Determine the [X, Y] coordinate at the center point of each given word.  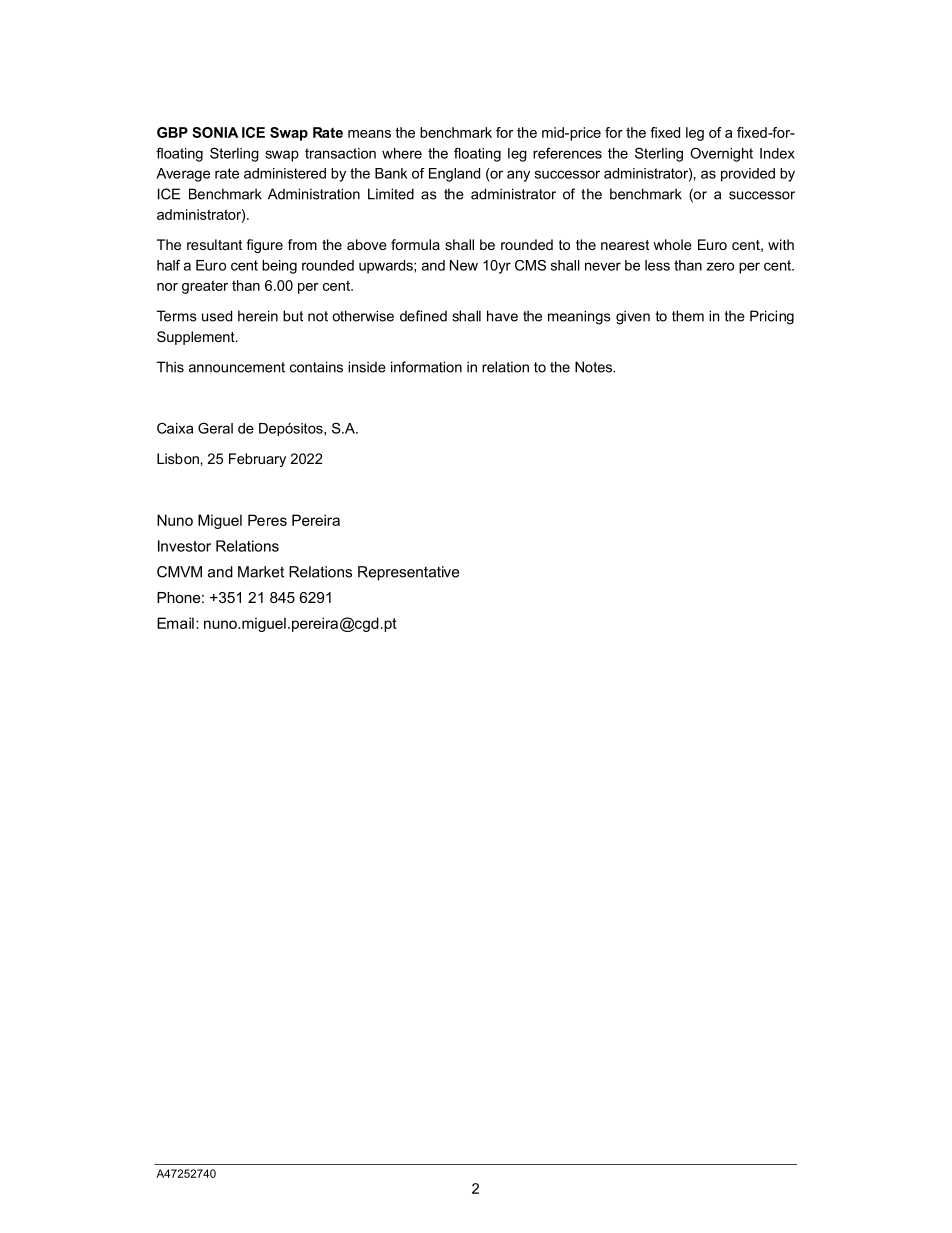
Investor [184, 546]
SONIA [215, 132]
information [426, 367]
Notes [594, 367]
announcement [237, 367]
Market [261, 572]
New [464, 265]
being [279, 267]
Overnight [721, 154]
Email [175, 623]
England [454, 175]
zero [720, 266]
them [688, 316]
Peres [267, 520]
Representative [408, 573]
